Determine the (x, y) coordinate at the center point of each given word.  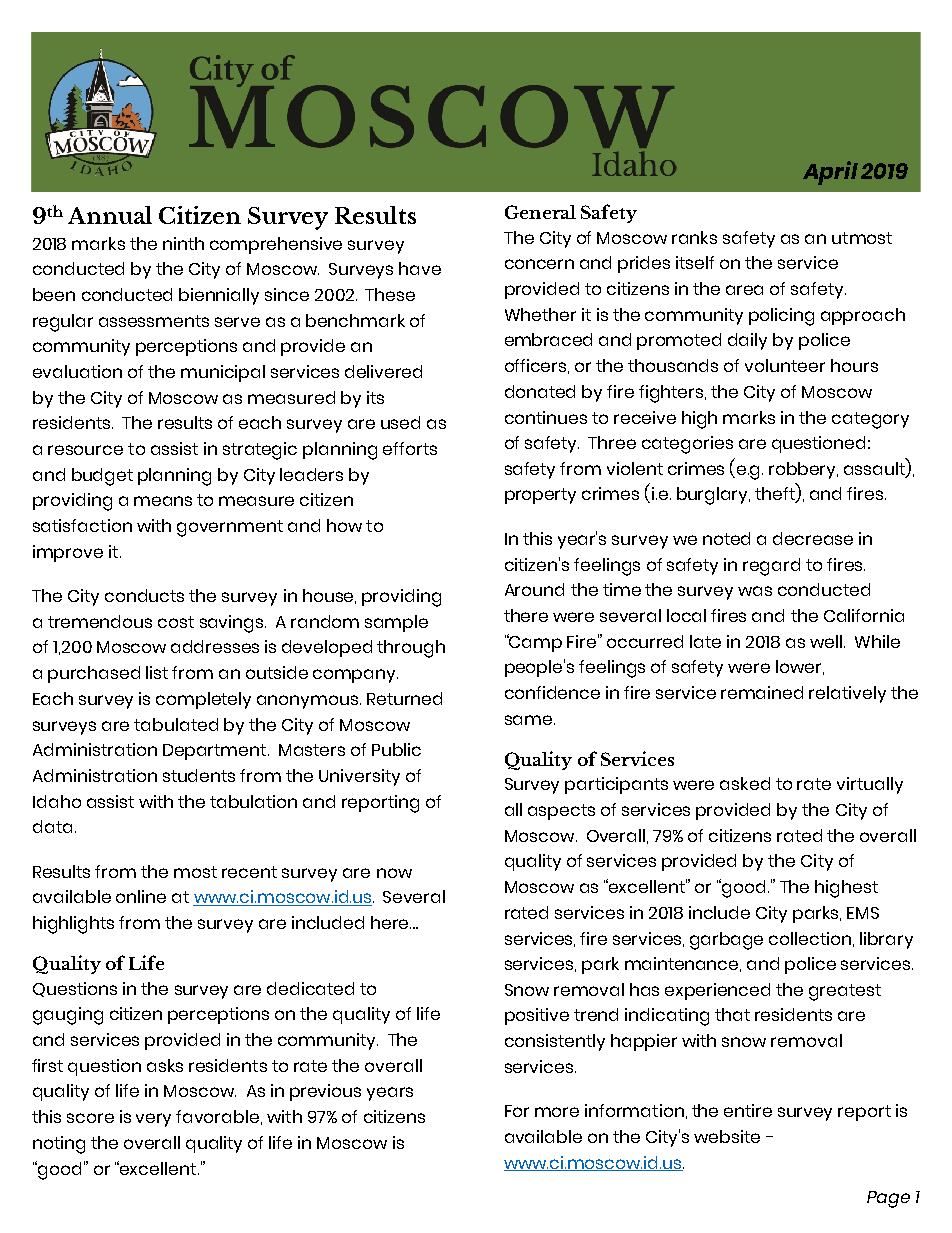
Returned (404, 698)
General (540, 212)
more (557, 1112)
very (153, 1120)
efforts (410, 448)
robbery (803, 470)
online (141, 896)
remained (762, 692)
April (830, 173)
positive (537, 1016)
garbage (726, 941)
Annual (110, 215)
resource (85, 450)
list (157, 672)
